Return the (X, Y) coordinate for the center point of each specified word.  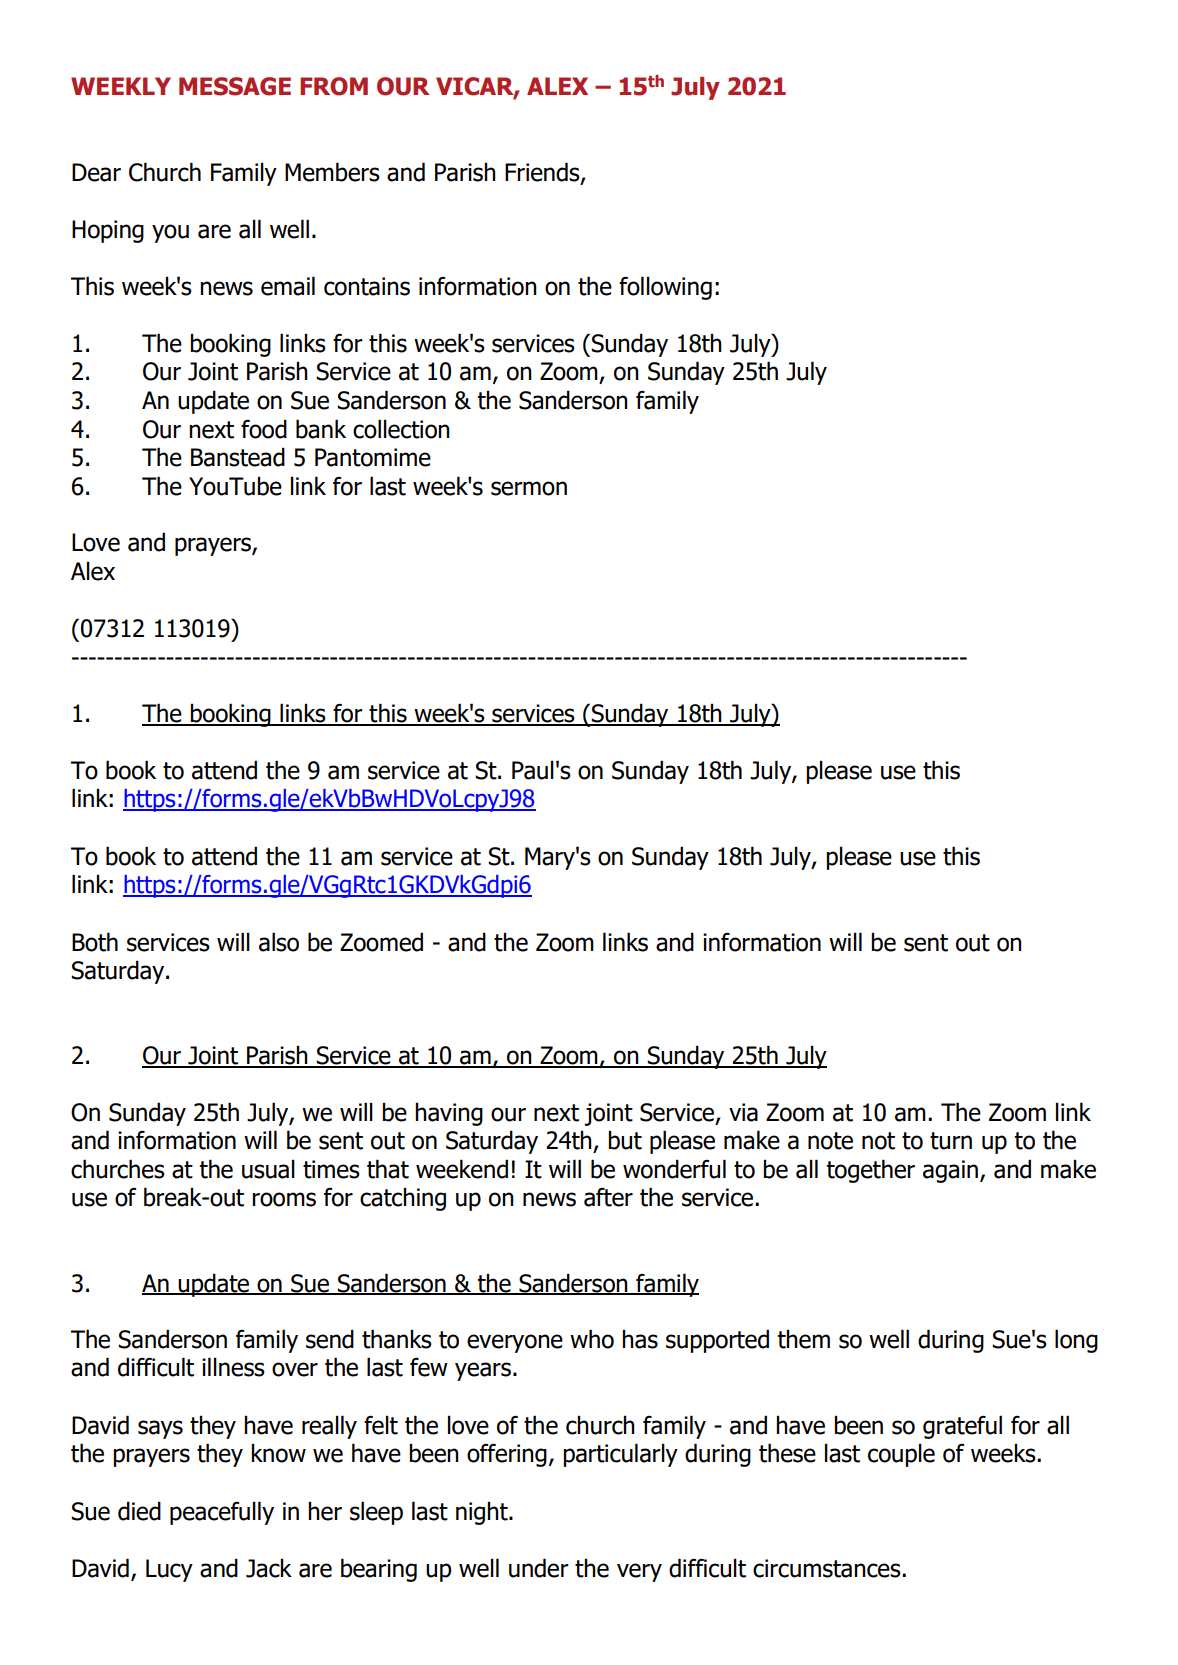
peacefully (222, 1513)
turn (951, 1141)
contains (367, 286)
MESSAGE (235, 86)
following (665, 288)
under (539, 1568)
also (279, 942)
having (449, 1114)
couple (901, 1455)
